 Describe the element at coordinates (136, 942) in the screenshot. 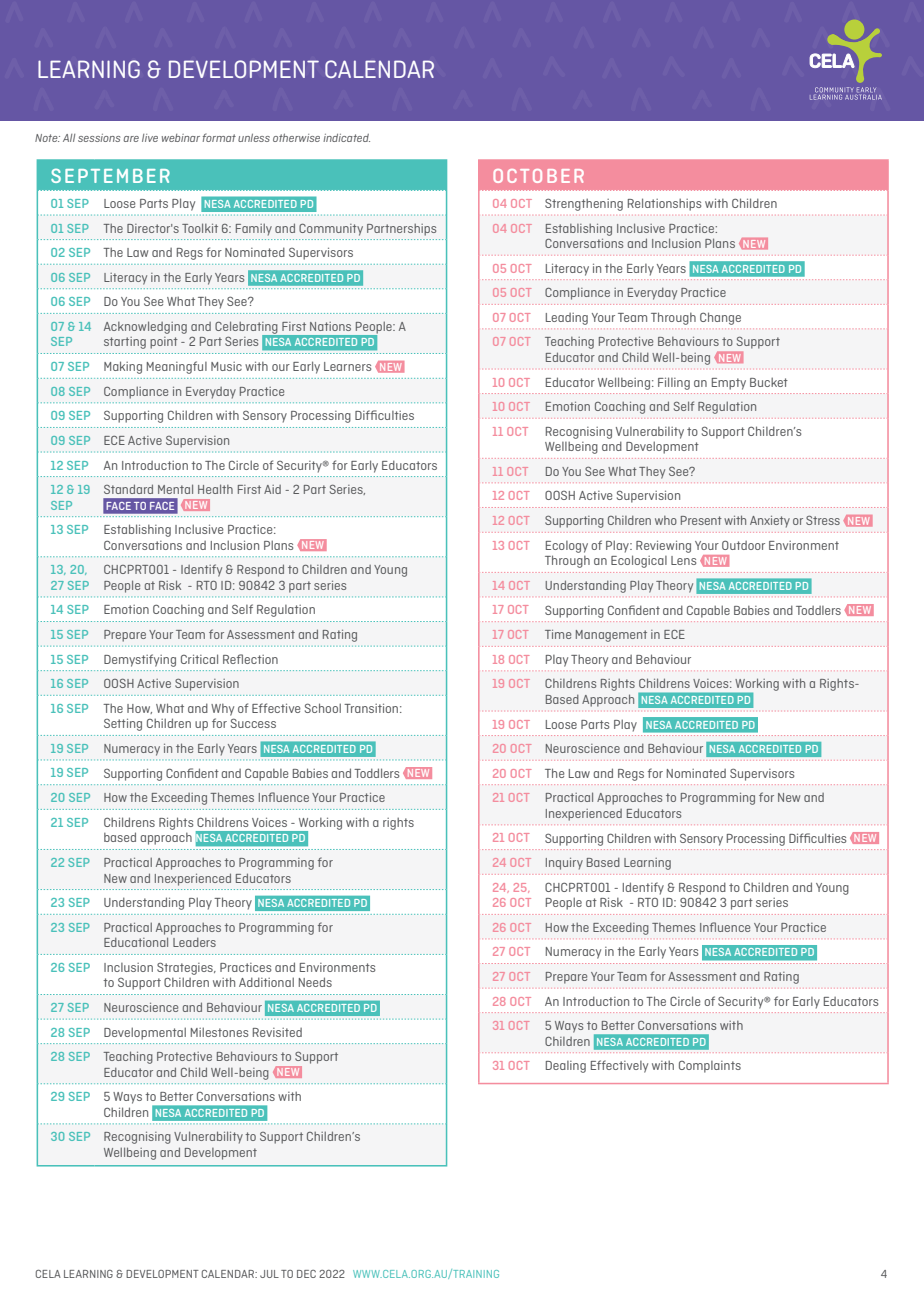

I see `Educational` at that location.
